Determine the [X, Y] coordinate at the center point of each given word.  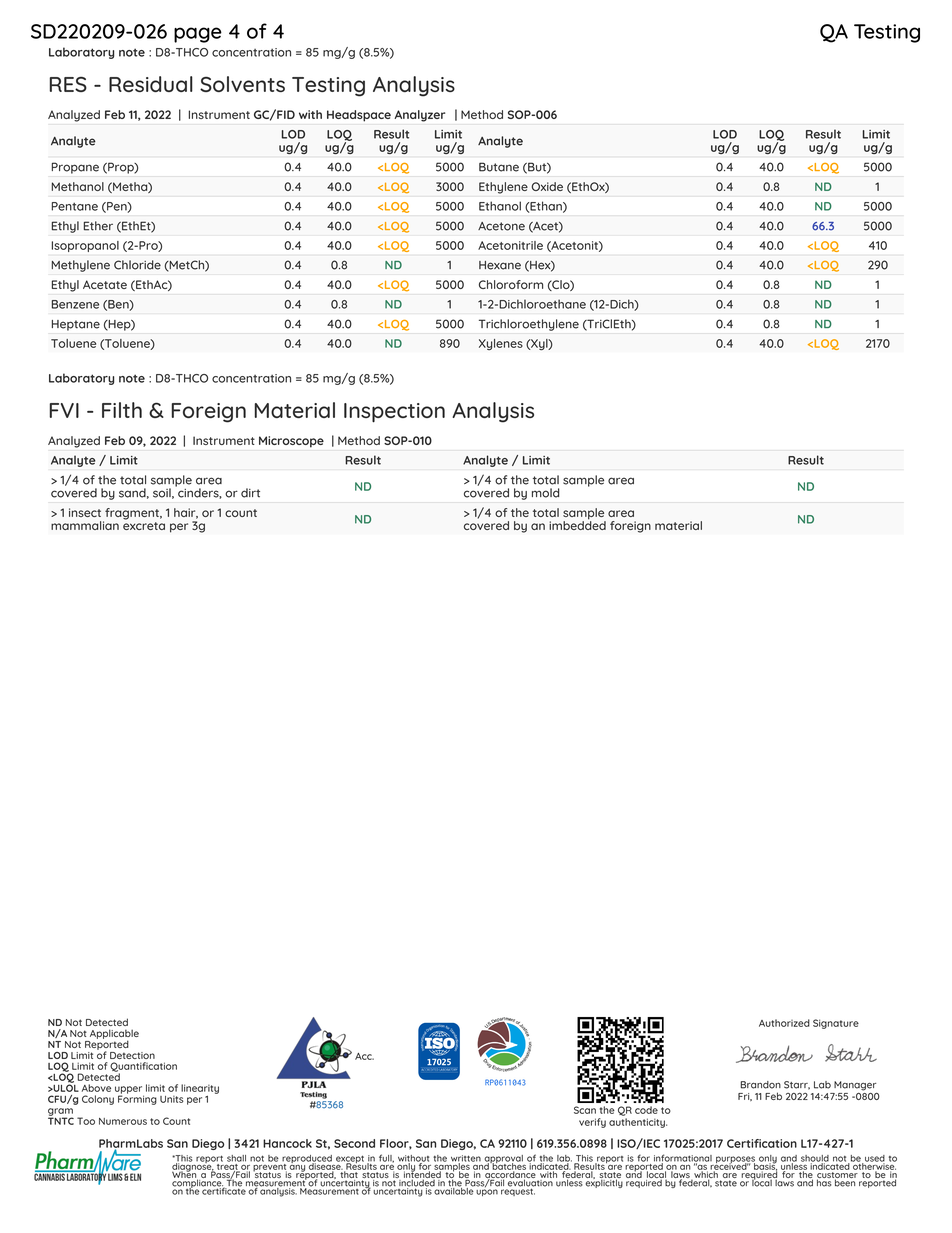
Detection [132, 1055]
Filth [122, 410]
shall [236, 1158]
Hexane [500, 265]
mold [545, 493]
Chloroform [511, 284]
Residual [151, 84]
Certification [762, 1143]
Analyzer [419, 116]
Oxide [547, 186]
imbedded [577, 524]
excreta [144, 526]
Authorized [784, 1023]
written [466, 1159]
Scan [585, 1110]
